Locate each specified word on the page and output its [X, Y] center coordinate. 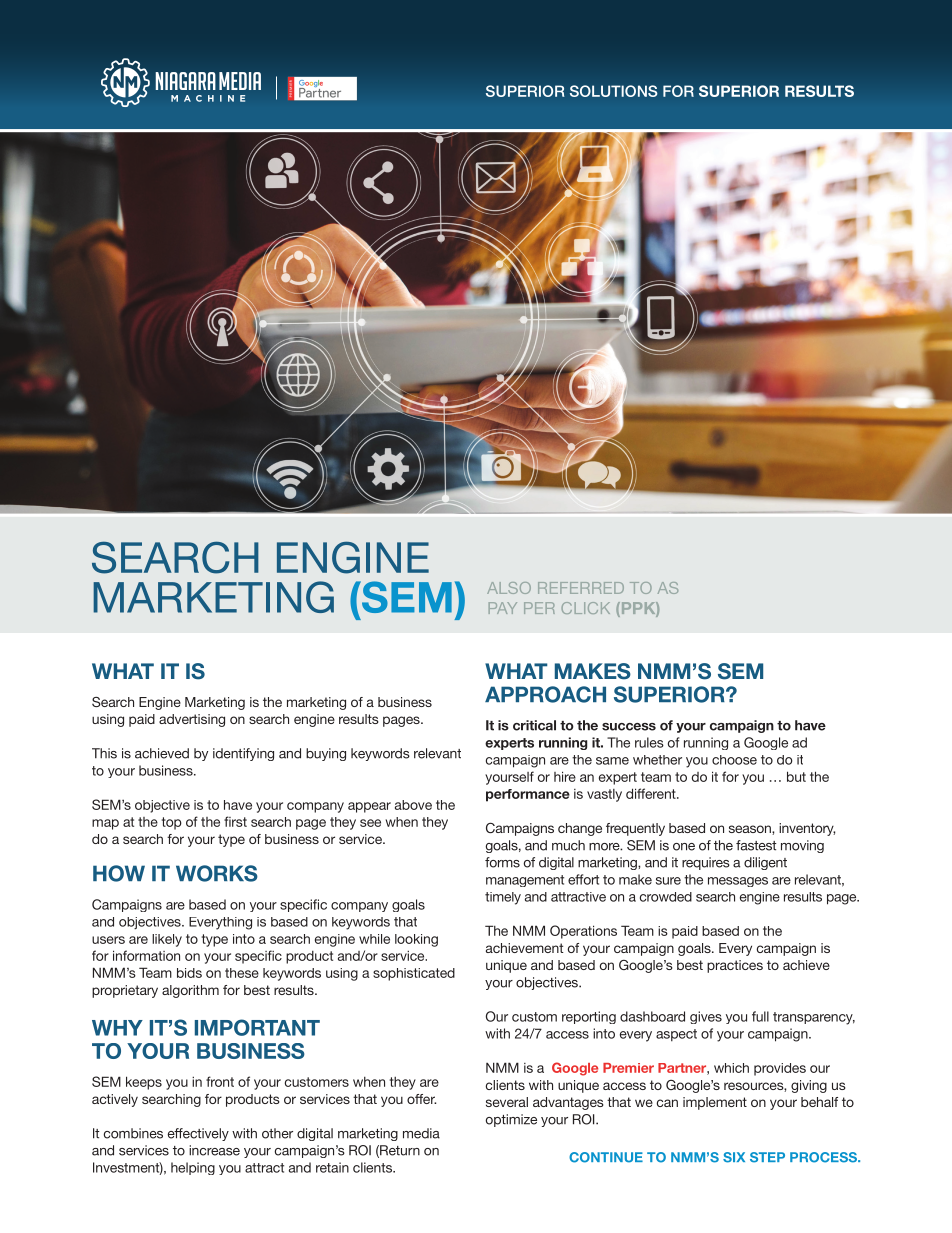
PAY [503, 608]
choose [734, 760]
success [629, 727]
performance [528, 795]
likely [167, 940]
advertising [192, 720]
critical [534, 725]
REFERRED [581, 588]
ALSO [509, 588]
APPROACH [545, 694]
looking [416, 940]
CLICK [585, 608]
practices [735, 966]
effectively [198, 1134]
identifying [243, 754]
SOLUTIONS [614, 91]
